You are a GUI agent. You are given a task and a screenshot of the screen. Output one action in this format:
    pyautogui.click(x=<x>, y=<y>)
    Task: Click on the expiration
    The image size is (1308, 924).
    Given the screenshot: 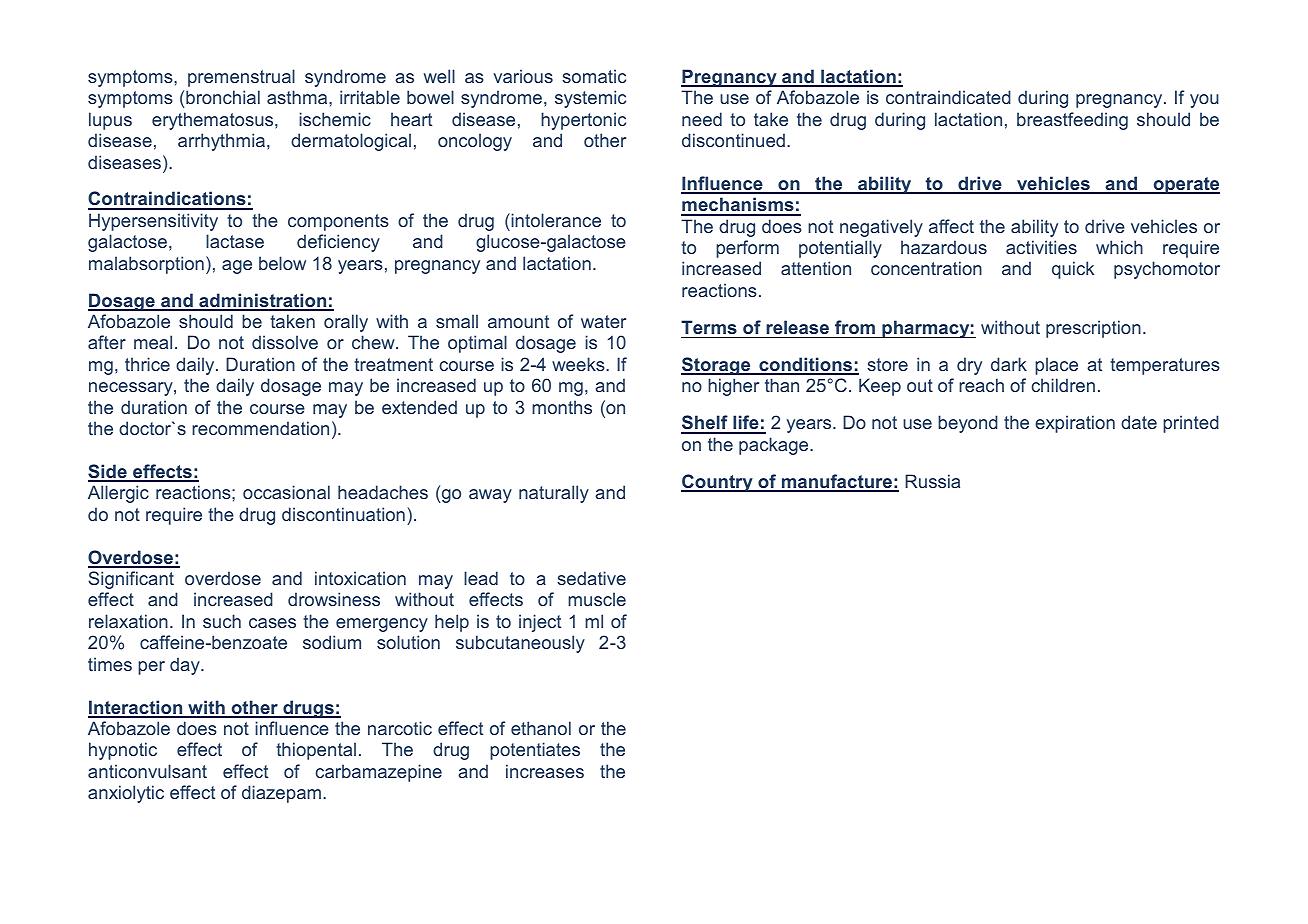 What is the action you would take?
    pyautogui.click(x=1075, y=424)
